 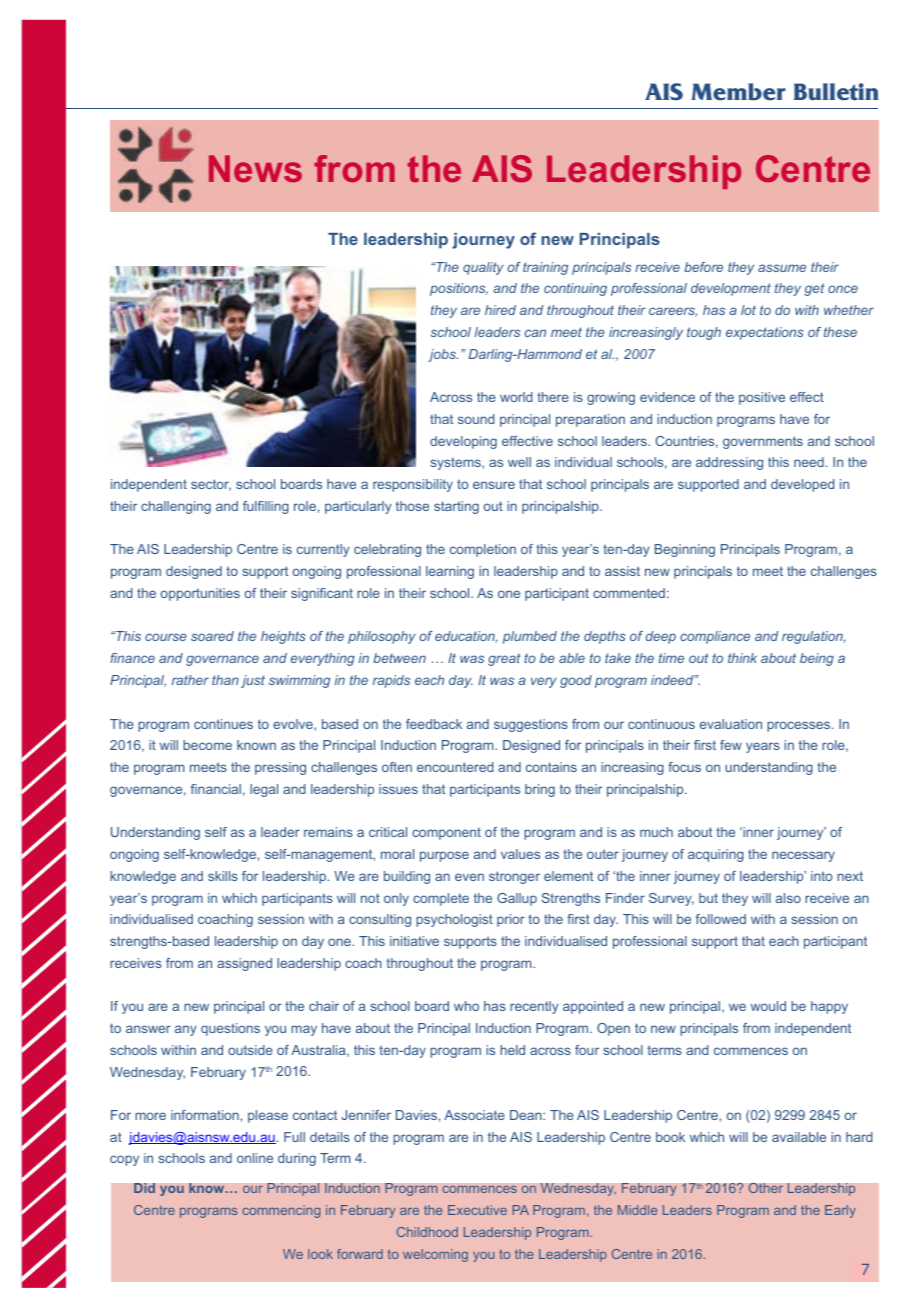 I want to click on News, so click(x=255, y=168).
